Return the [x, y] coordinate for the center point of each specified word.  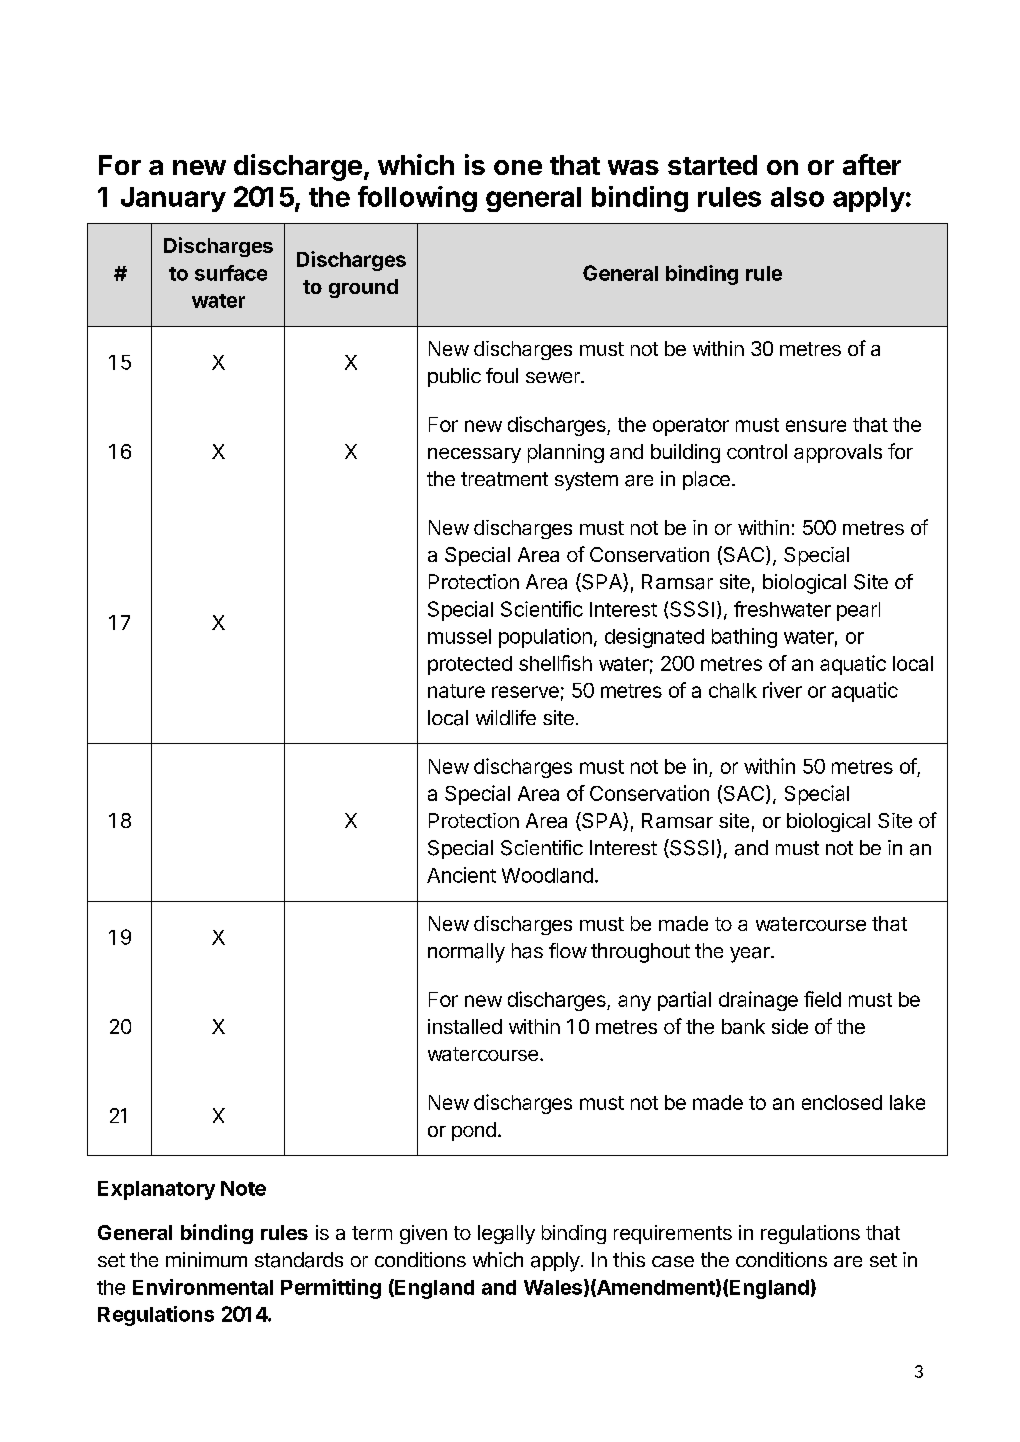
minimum [206, 1259]
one [518, 167]
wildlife [506, 717]
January [173, 199]
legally [506, 1234]
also [797, 197]
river [782, 690]
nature [456, 691]
